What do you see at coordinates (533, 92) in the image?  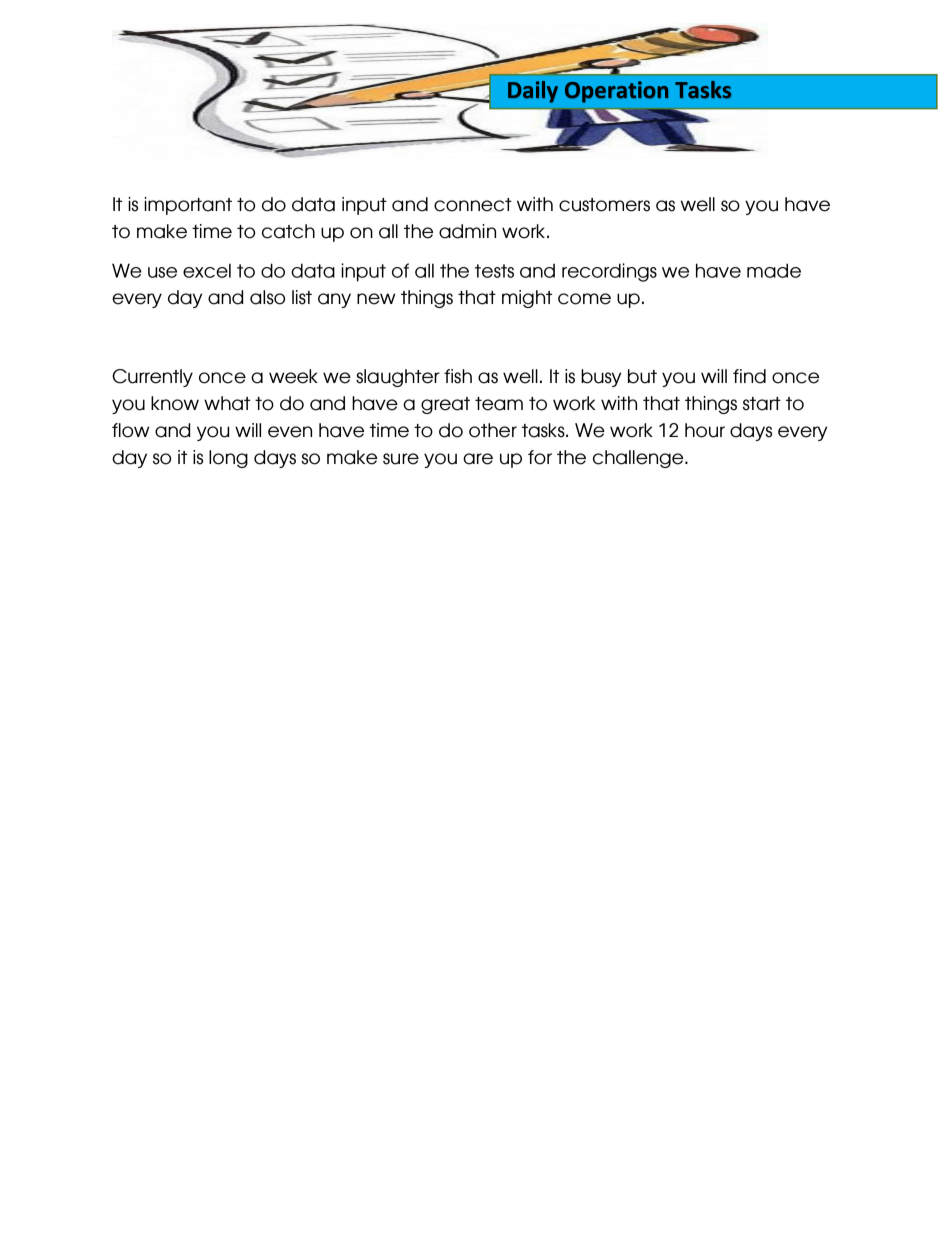 I see `Daily` at bounding box center [533, 92].
